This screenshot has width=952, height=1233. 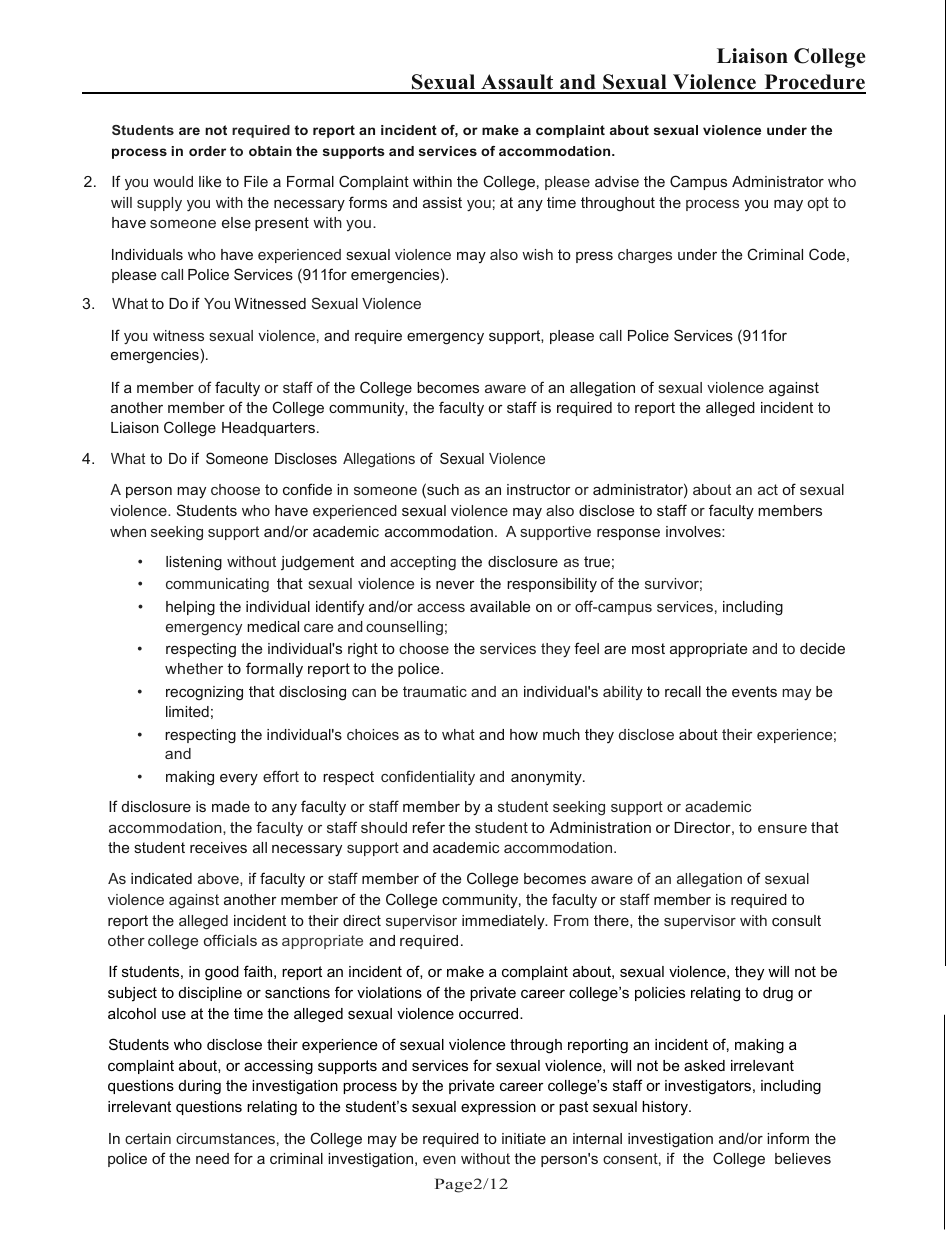 What do you see at coordinates (822, 648) in the screenshot?
I see `decide` at bounding box center [822, 648].
